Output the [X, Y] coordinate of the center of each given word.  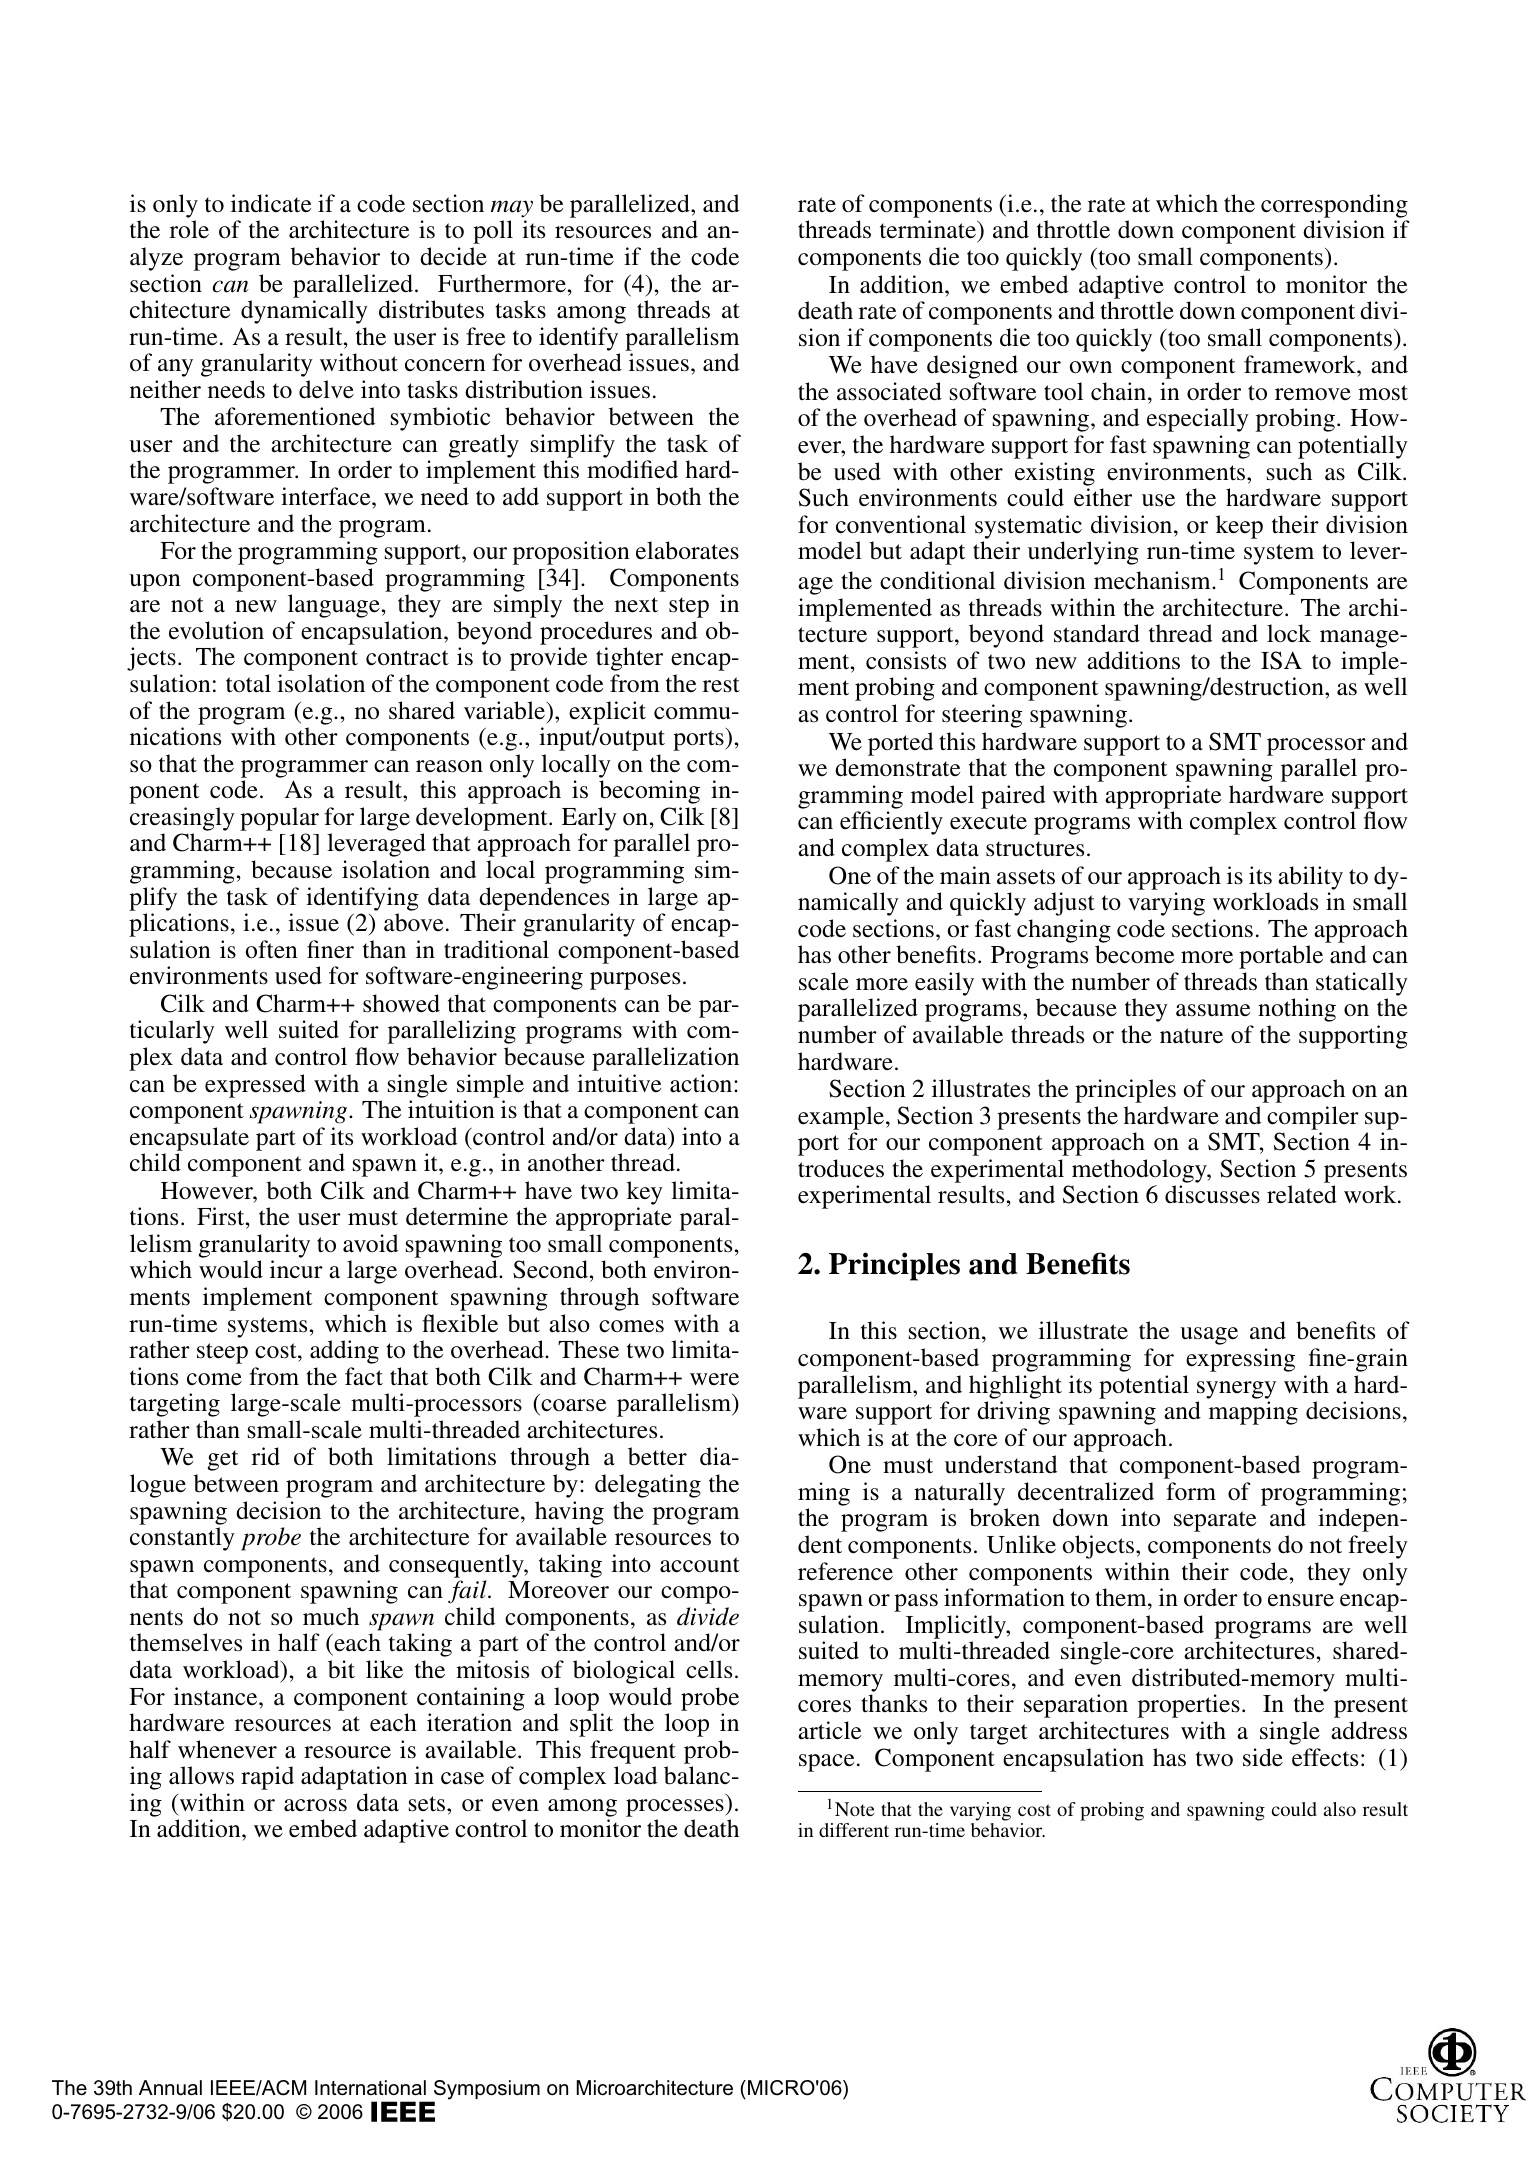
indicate [271, 203]
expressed [255, 1086]
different [854, 1830]
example [842, 1118]
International [370, 2088]
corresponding [1334, 206]
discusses [1212, 1194]
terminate [929, 231]
